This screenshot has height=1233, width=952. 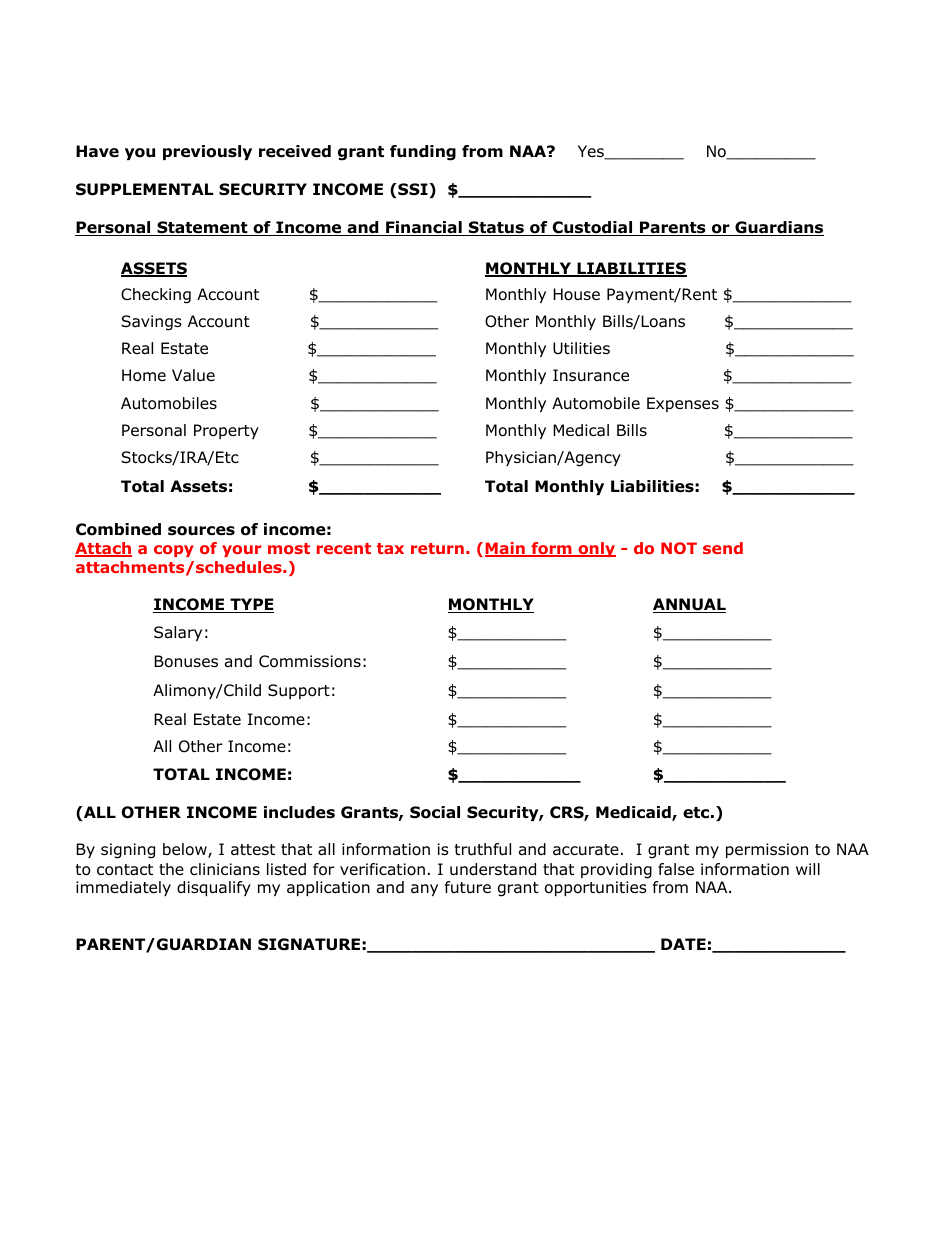 I want to click on Salary, so click(x=178, y=633).
